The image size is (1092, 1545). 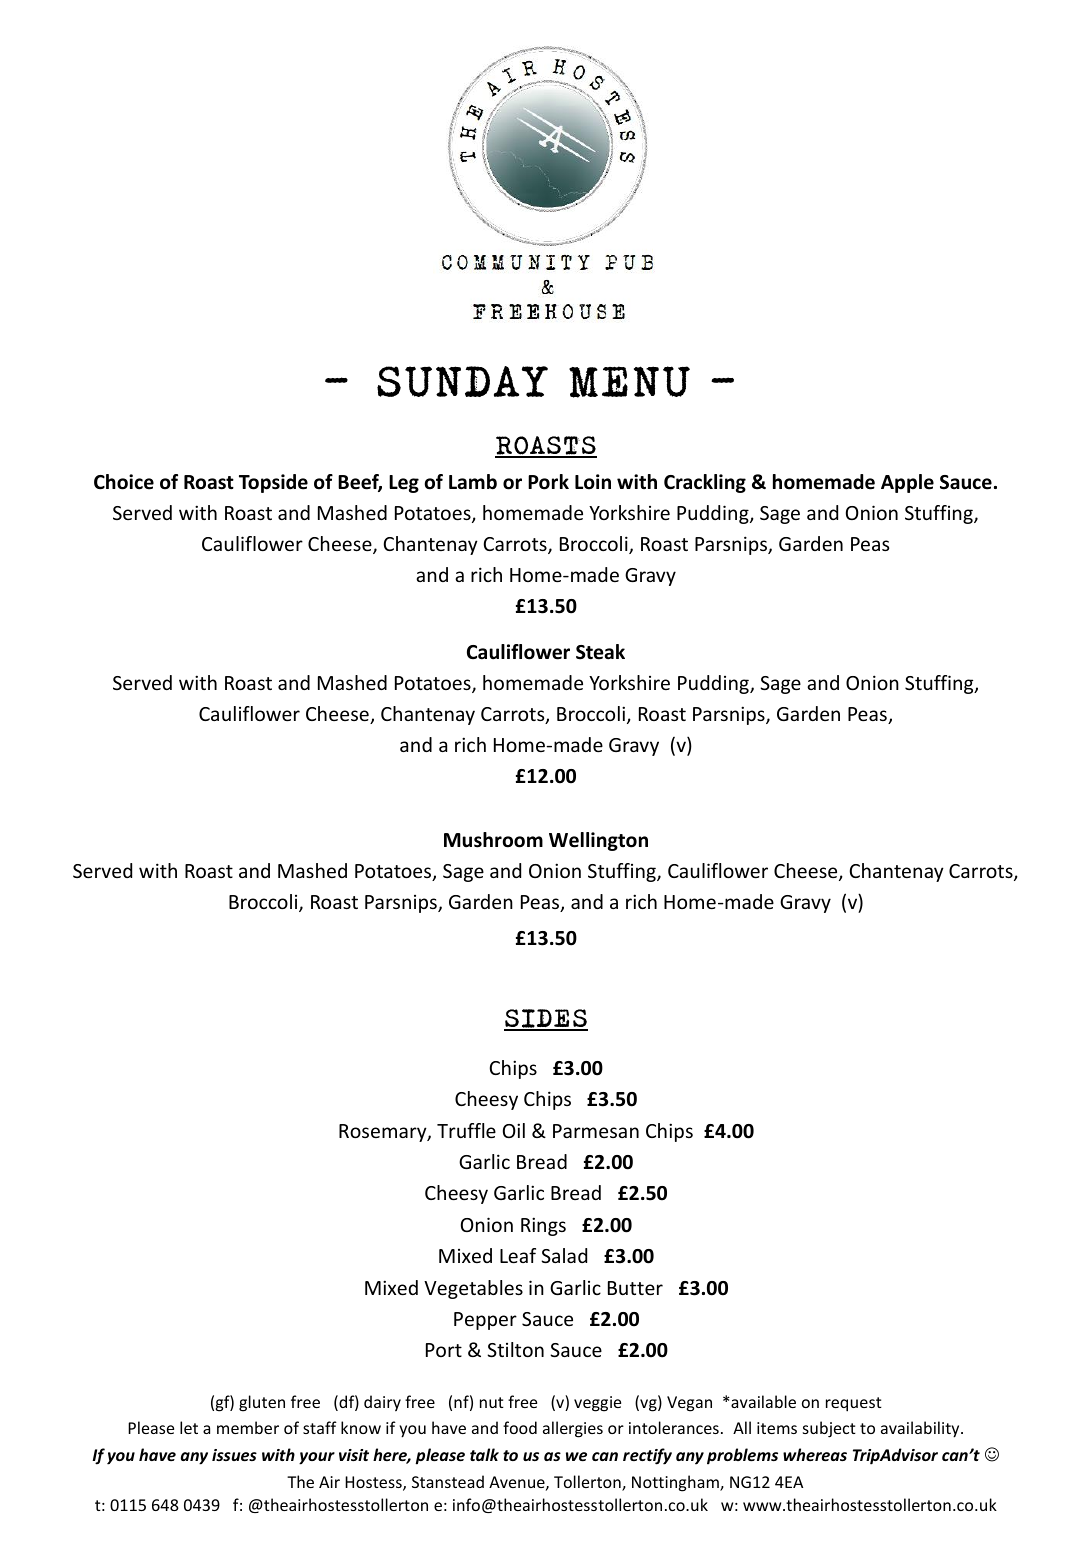 I want to click on gluten, so click(x=262, y=1403).
